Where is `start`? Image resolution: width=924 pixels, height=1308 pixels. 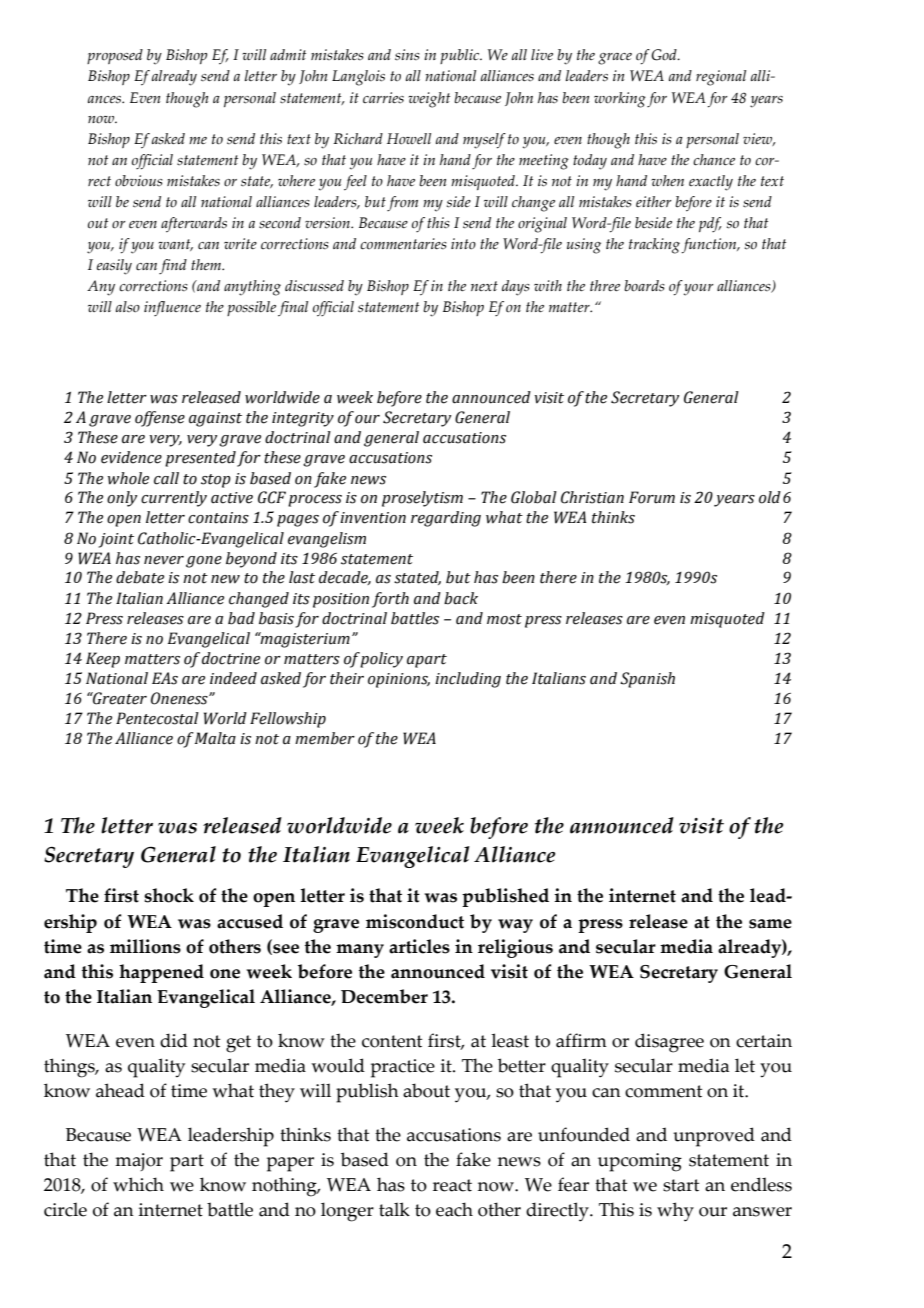
start is located at coordinates (681, 1185).
